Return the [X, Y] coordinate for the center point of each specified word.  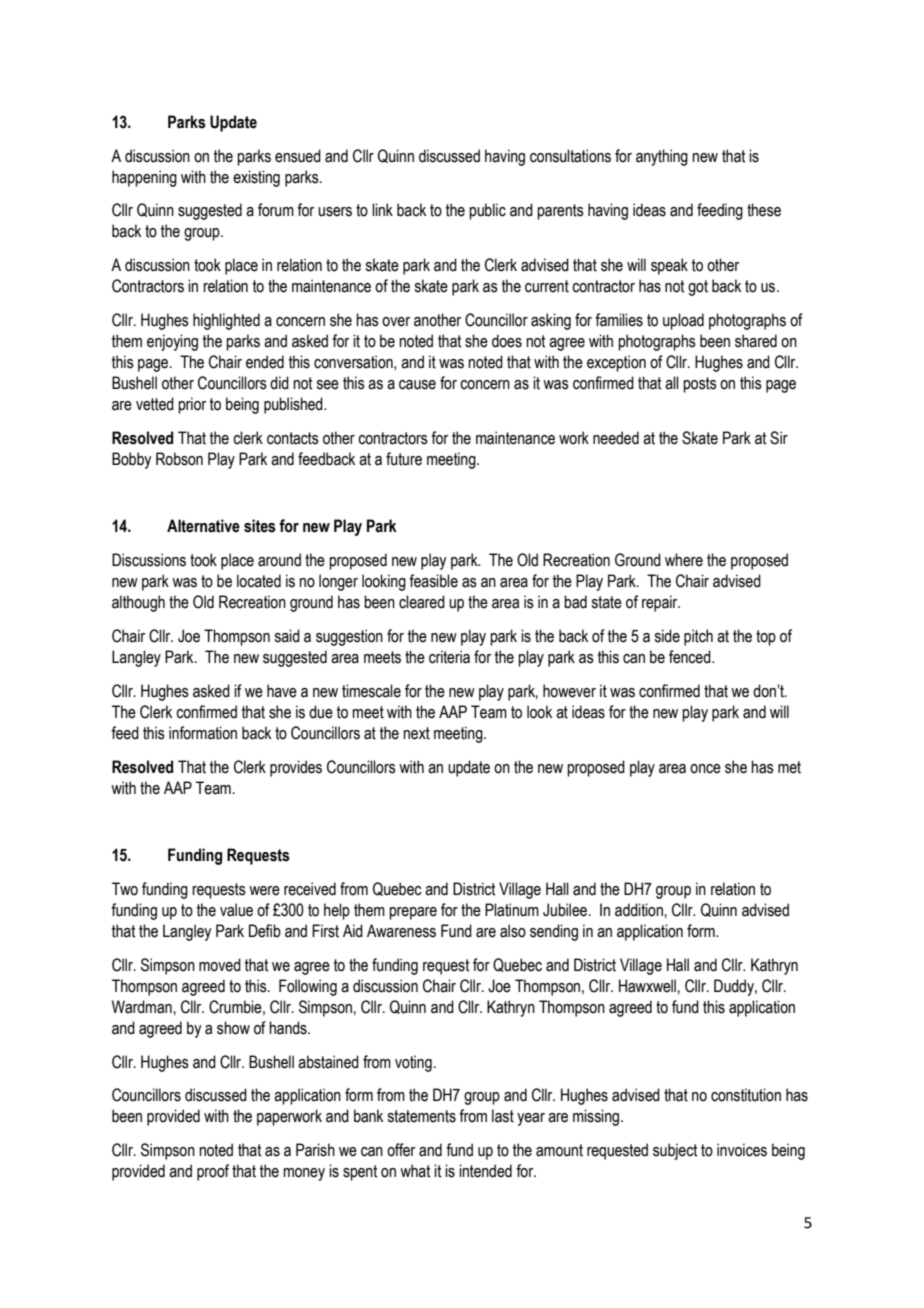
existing [256, 178]
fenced [691, 657]
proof [213, 1172]
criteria [449, 657]
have [282, 691]
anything [662, 157]
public [487, 211]
